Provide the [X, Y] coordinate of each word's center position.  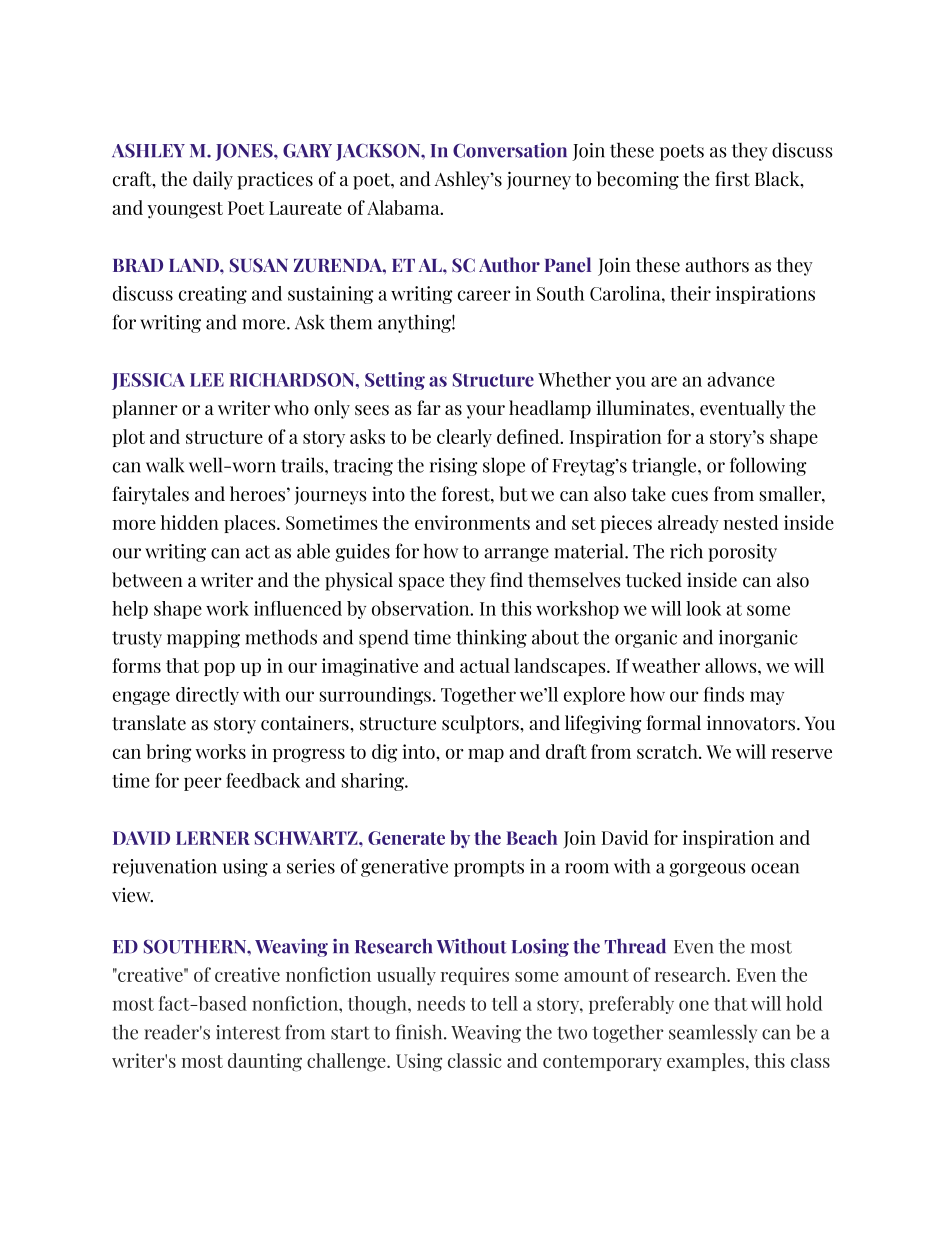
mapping [203, 639]
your [485, 412]
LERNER [213, 838]
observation [422, 608]
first [732, 179]
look [703, 608]
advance [741, 379]
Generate [406, 838]
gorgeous [707, 870]
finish [420, 1032]
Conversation [510, 150]
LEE [207, 380]
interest [248, 1032]
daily [213, 180]
